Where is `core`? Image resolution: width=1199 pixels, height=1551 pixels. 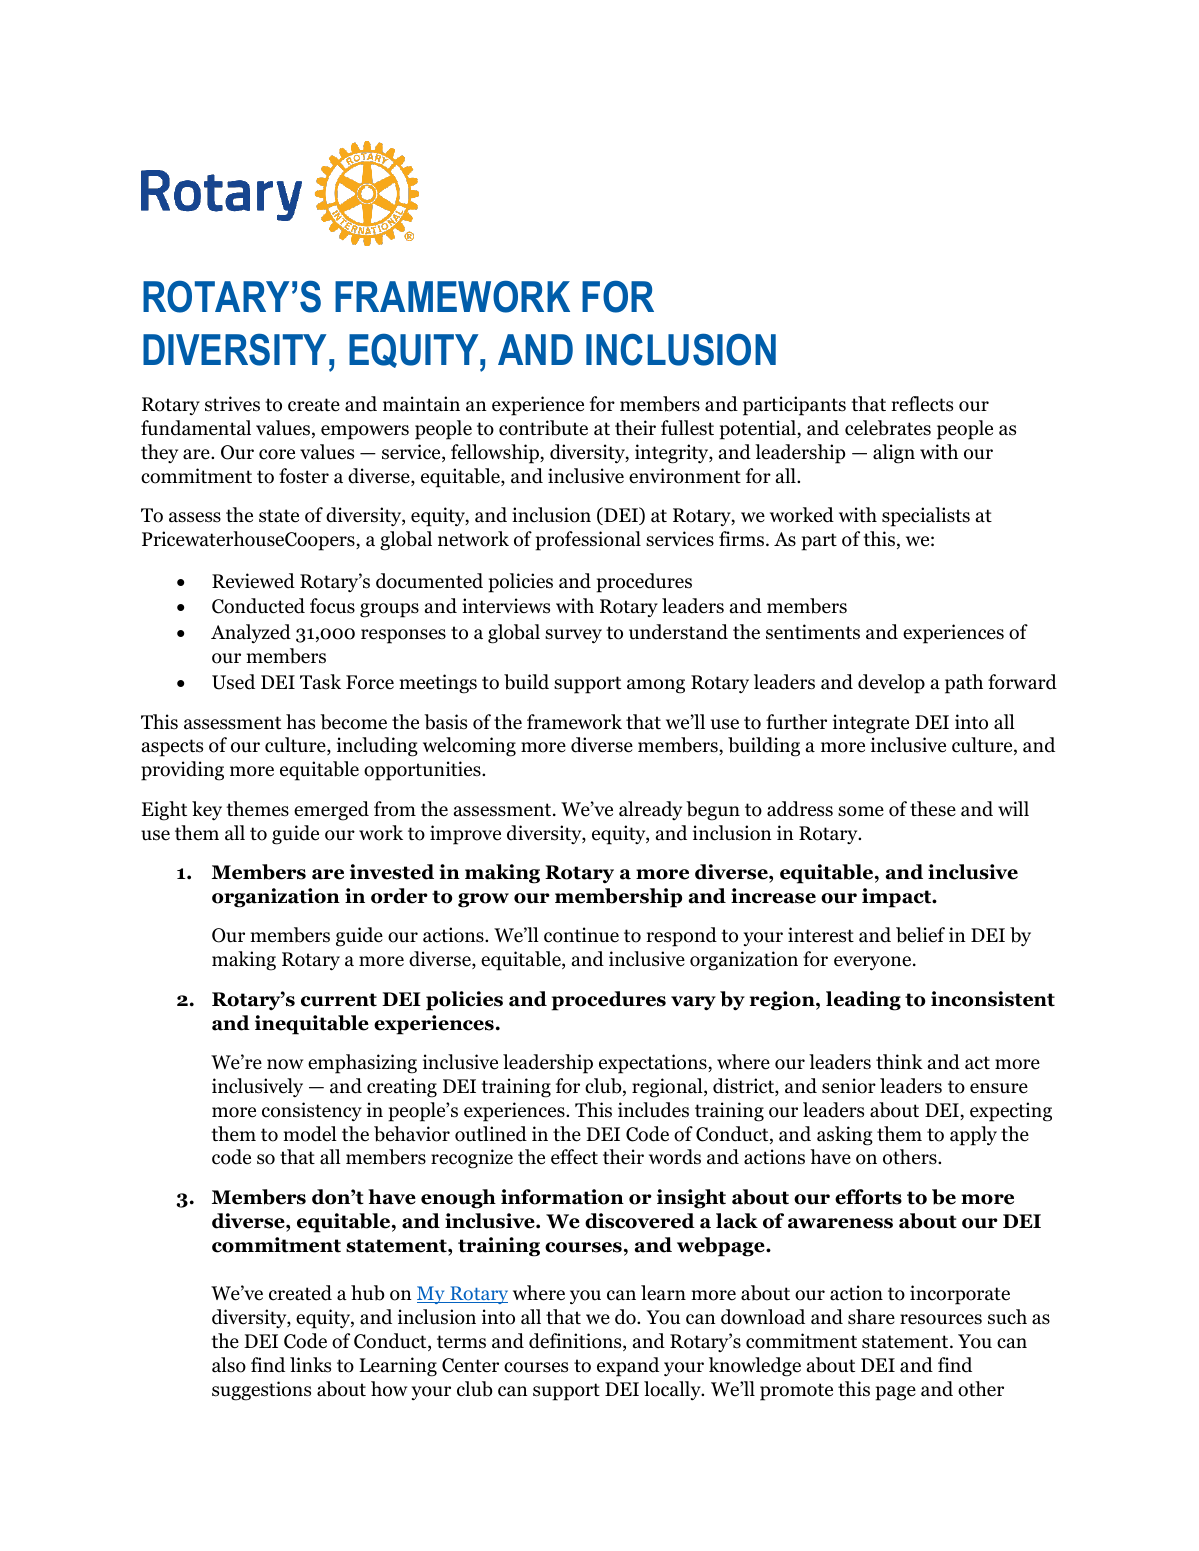 core is located at coordinates (277, 454).
